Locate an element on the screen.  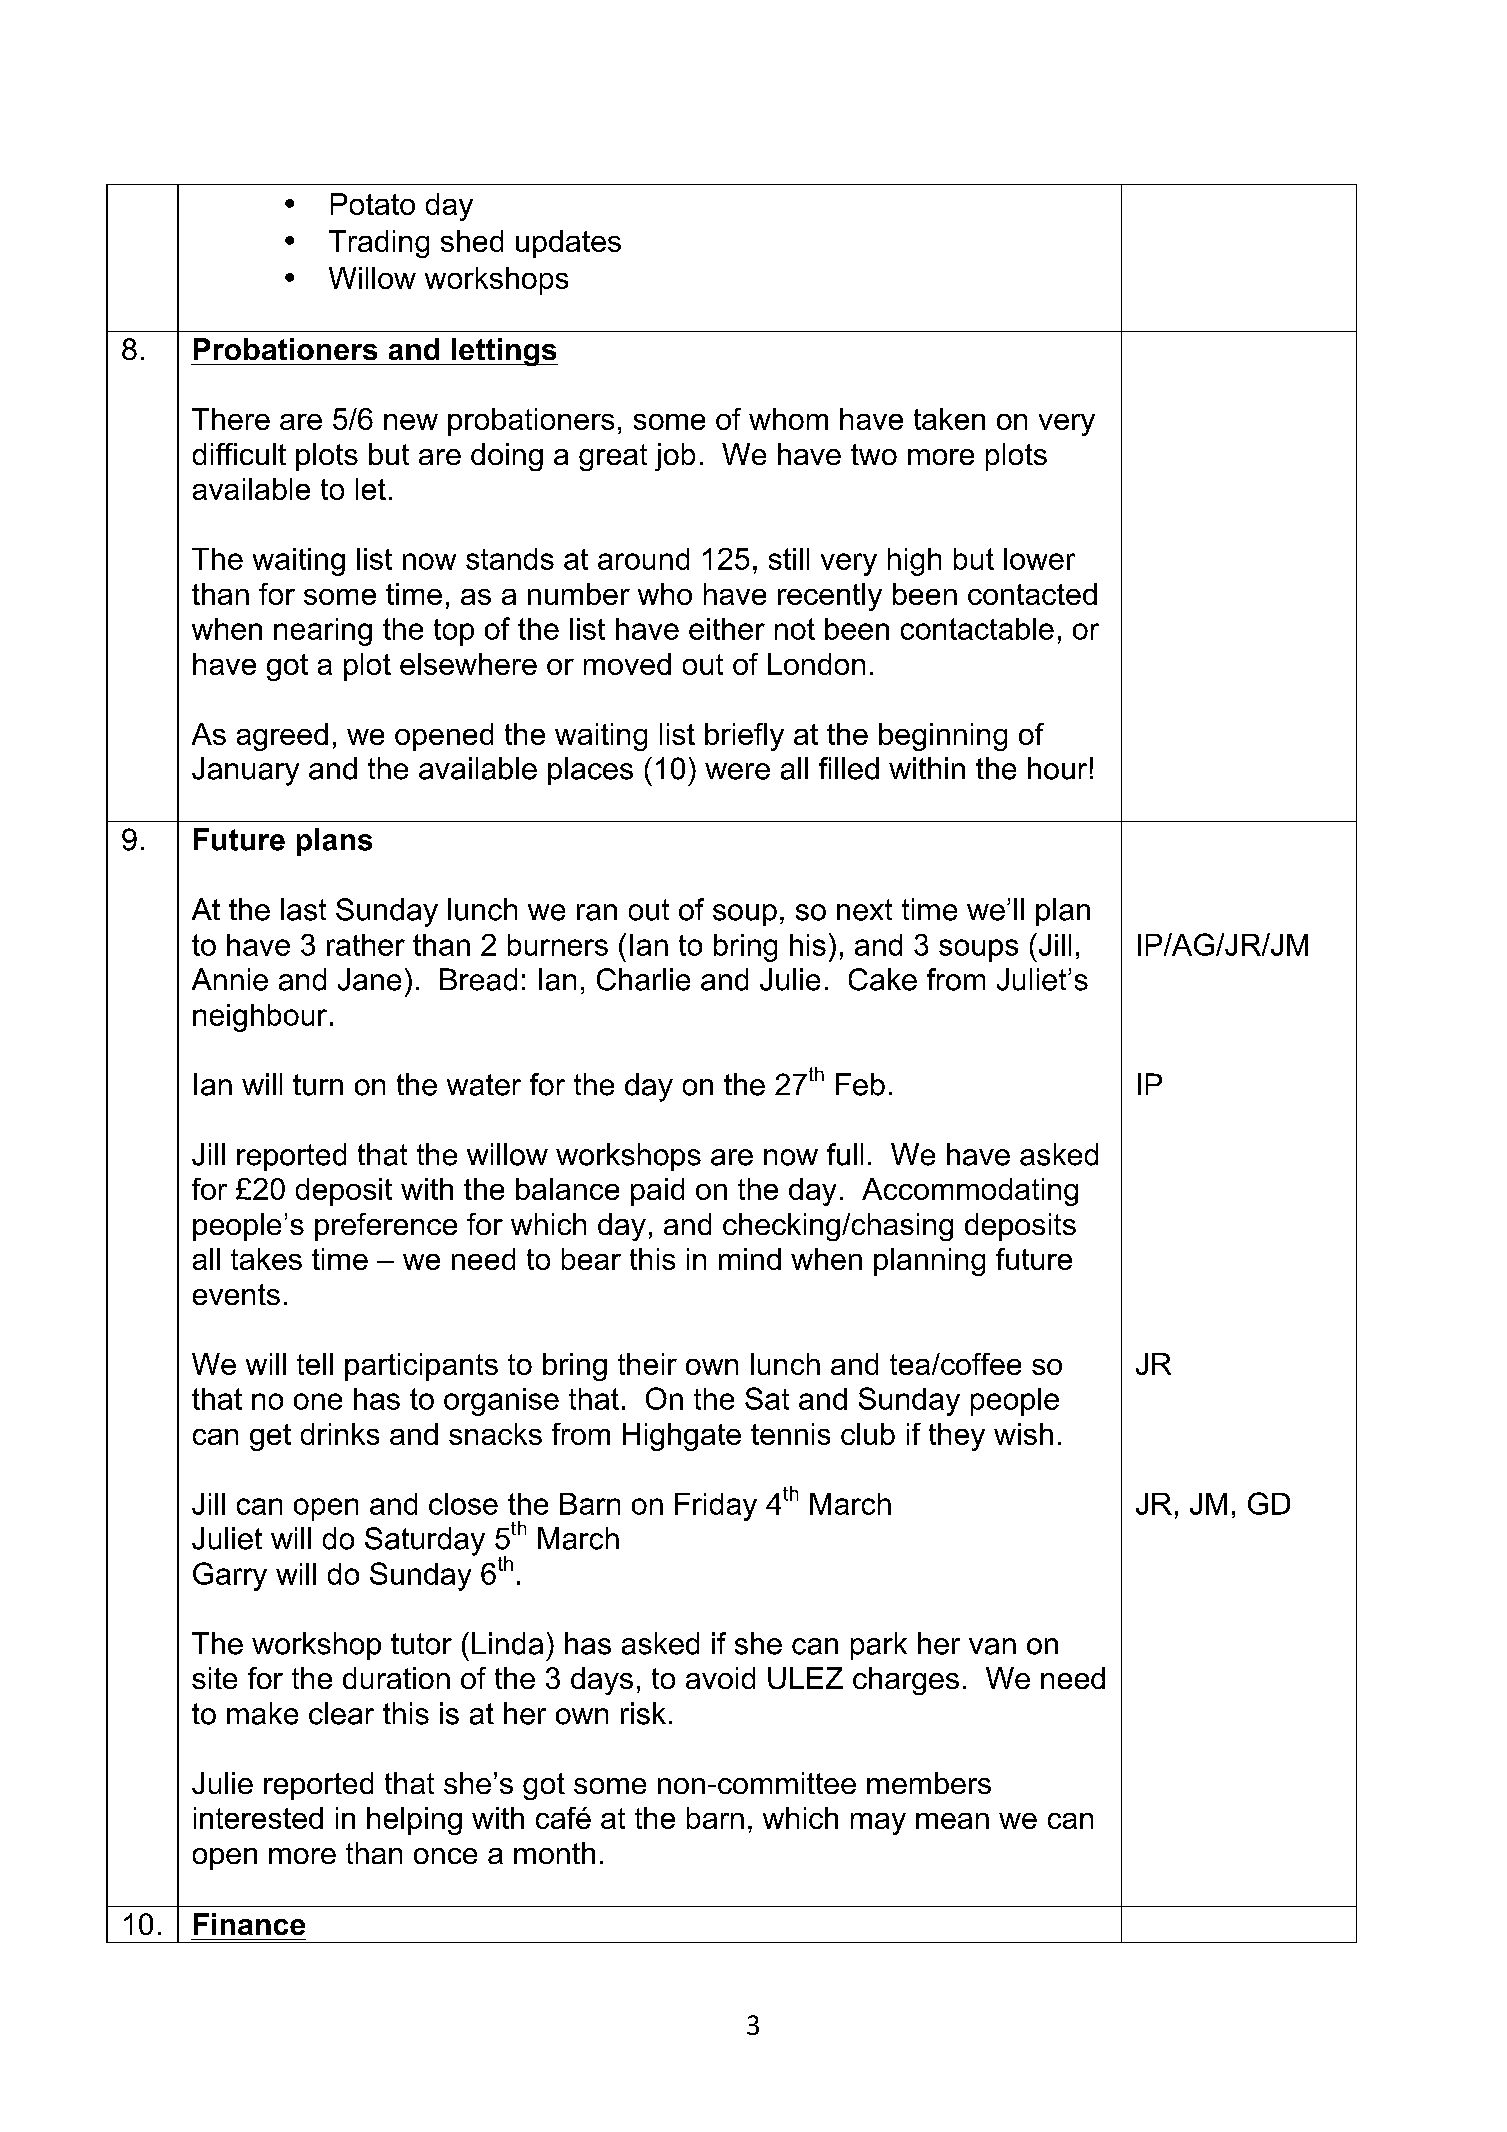
drinks is located at coordinates (340, 1434).
